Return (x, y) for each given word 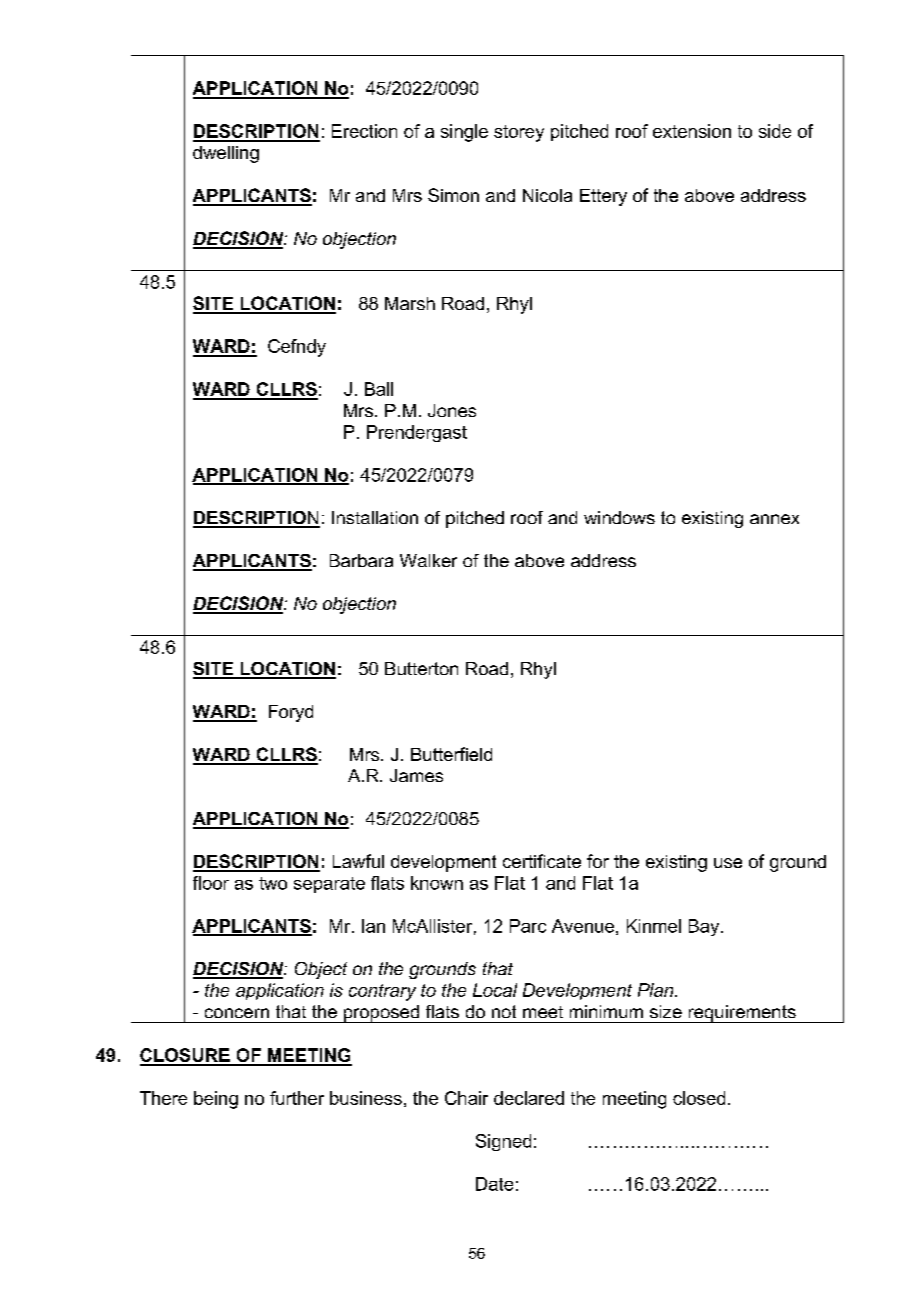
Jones (452, 410)
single (464, 133)
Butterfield (451, 754)
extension (692, 131)
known (437, 883)
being (216, 1100)
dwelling (226, 154)
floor (211, 883)
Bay (705, 927)
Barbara (361, 560)
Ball (379, 389)
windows (619, 517)
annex (774, 519)
